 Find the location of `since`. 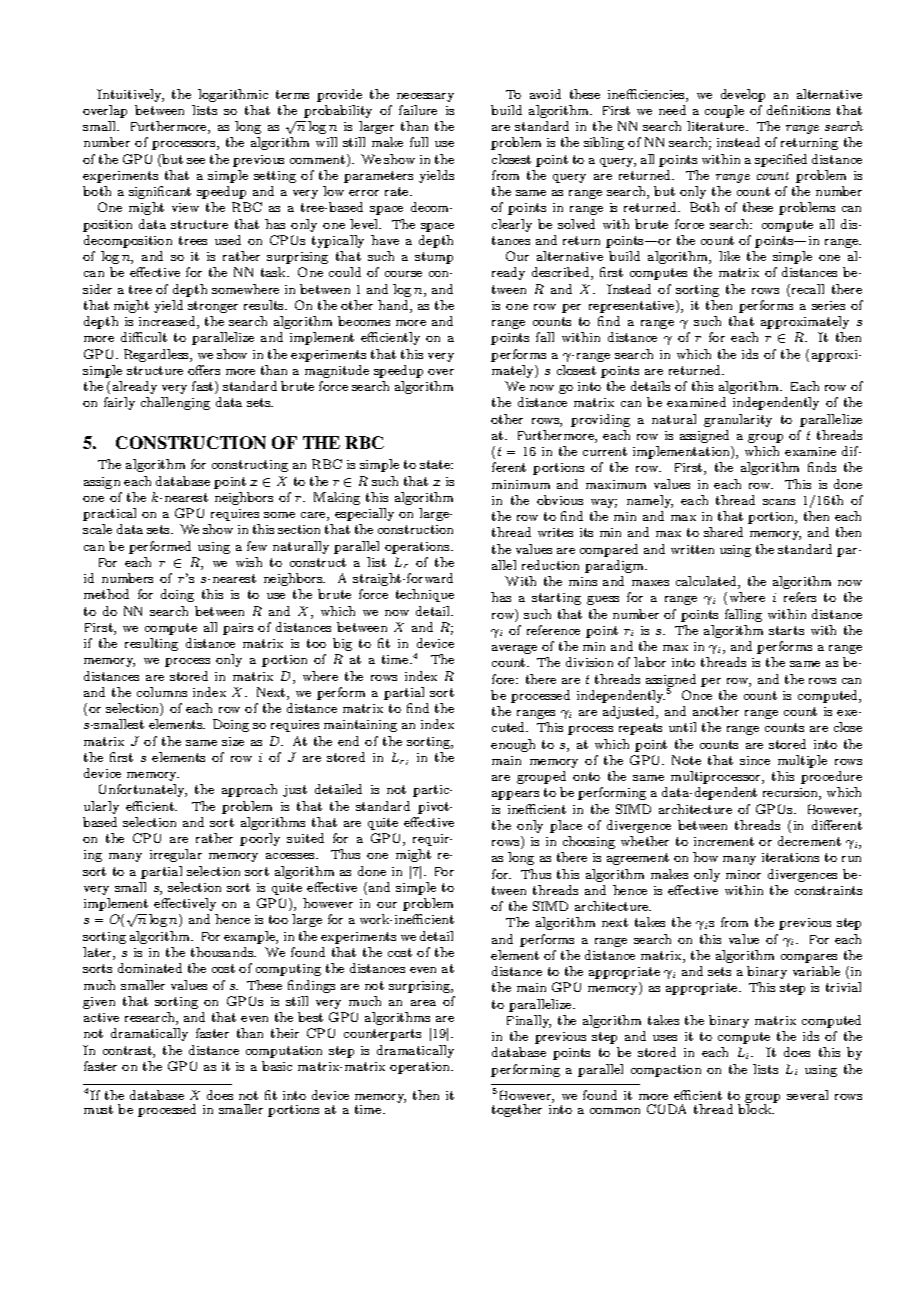

since is located at coordinates (755, 760).
